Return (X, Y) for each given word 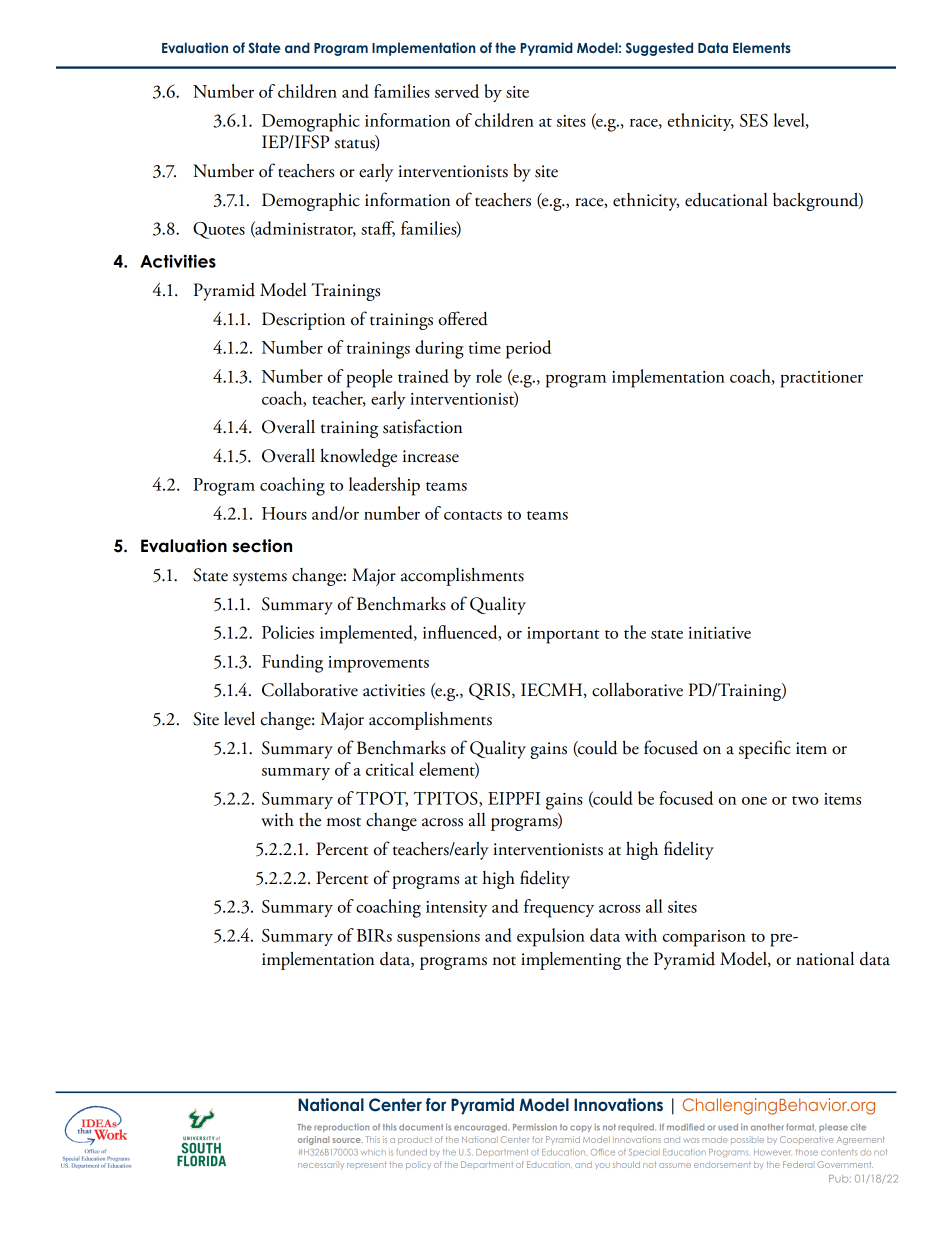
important (563, 635)
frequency (559, 908)
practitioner (822, 379)
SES (754, 120)
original (313, 1140)
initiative (719, 633)
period (528, 349)
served (457, 91)
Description (303, 321)
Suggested (659, 49)
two (805, 800)
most (344, 822)
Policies (288, 632)
